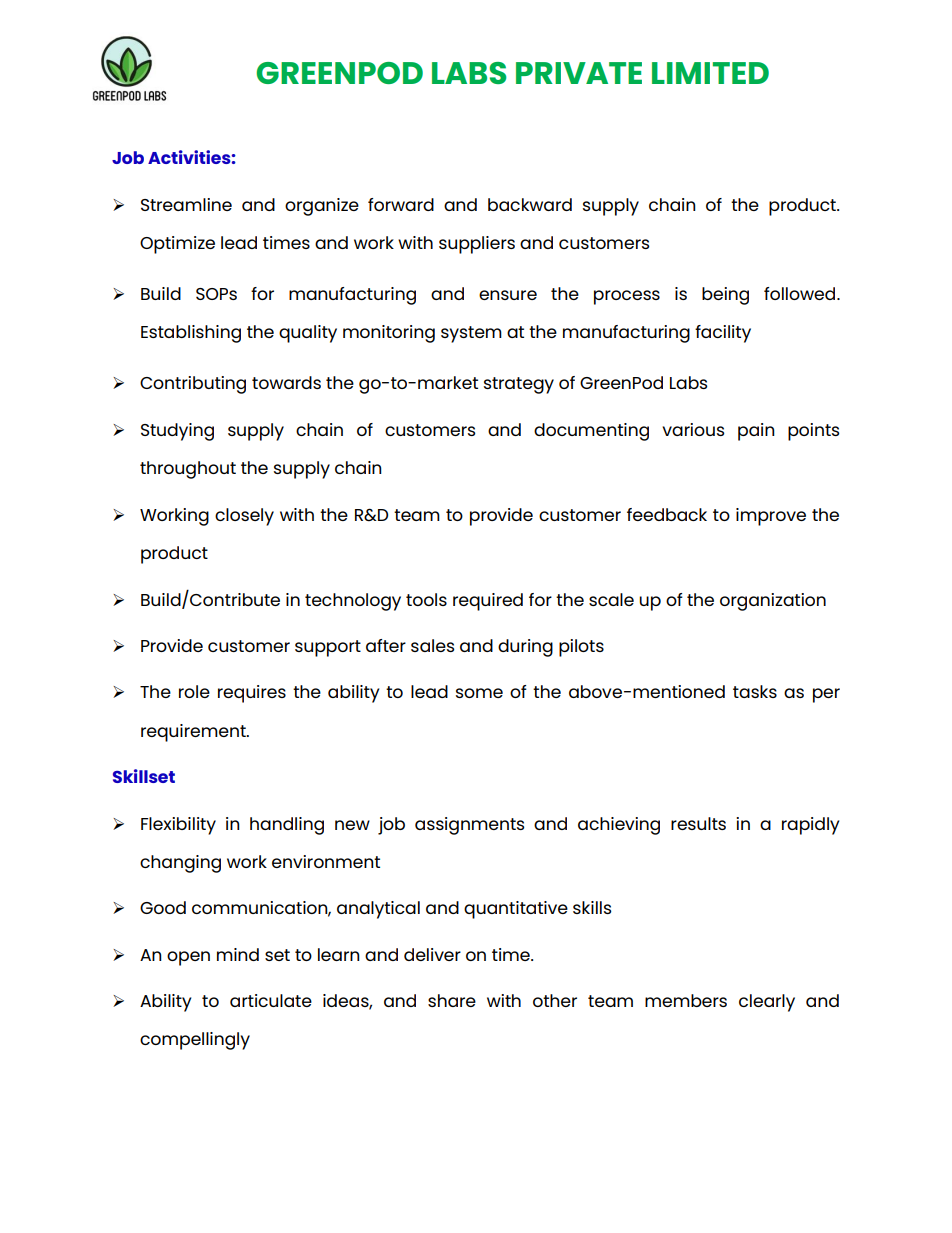 Image resolution: width=952 pixels, height=1233 pixels. Describe the element at coordinates (452, 1000) in the screenshot. I see `share` at that location.
